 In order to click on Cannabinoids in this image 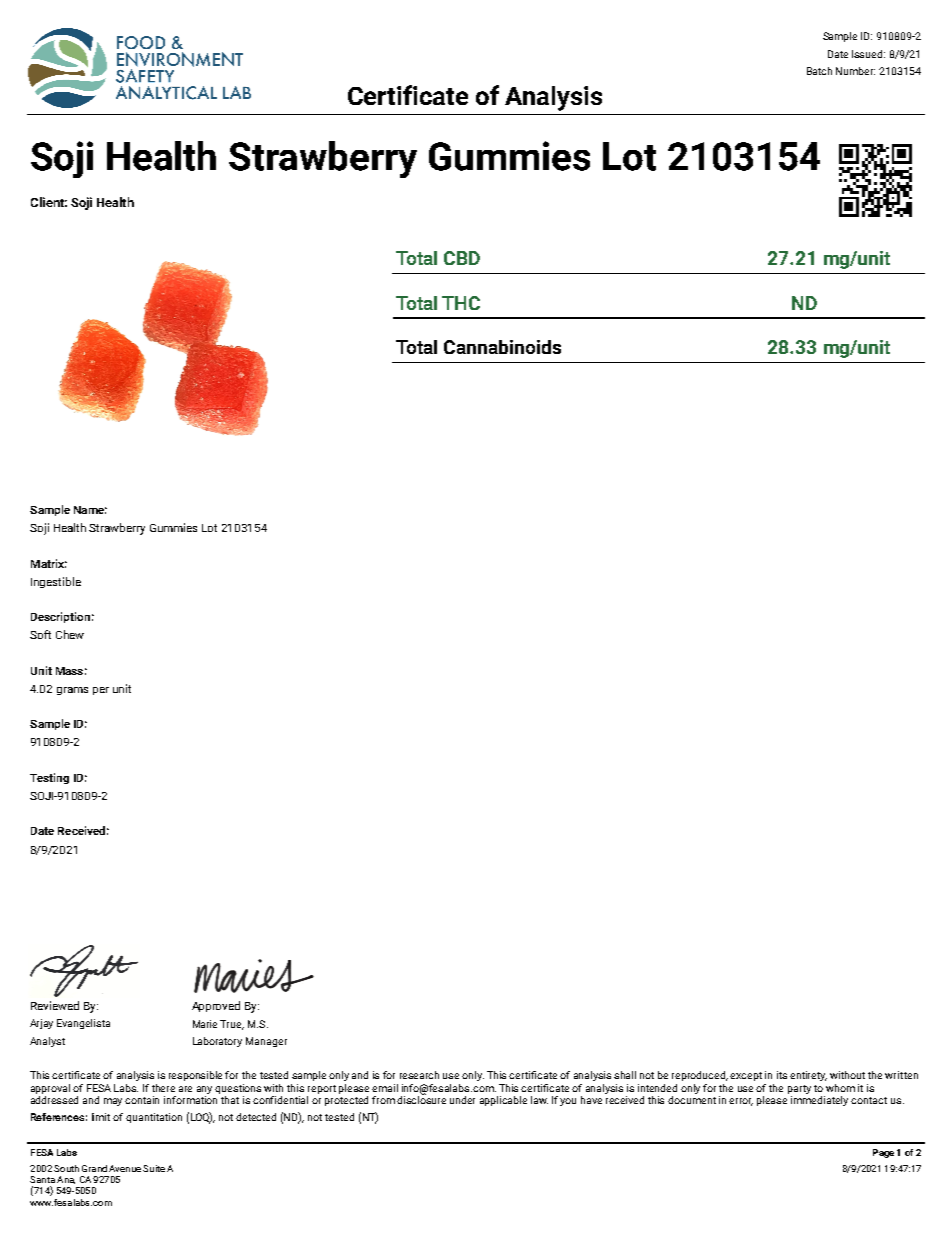, I will do `click(502, 347)`.
